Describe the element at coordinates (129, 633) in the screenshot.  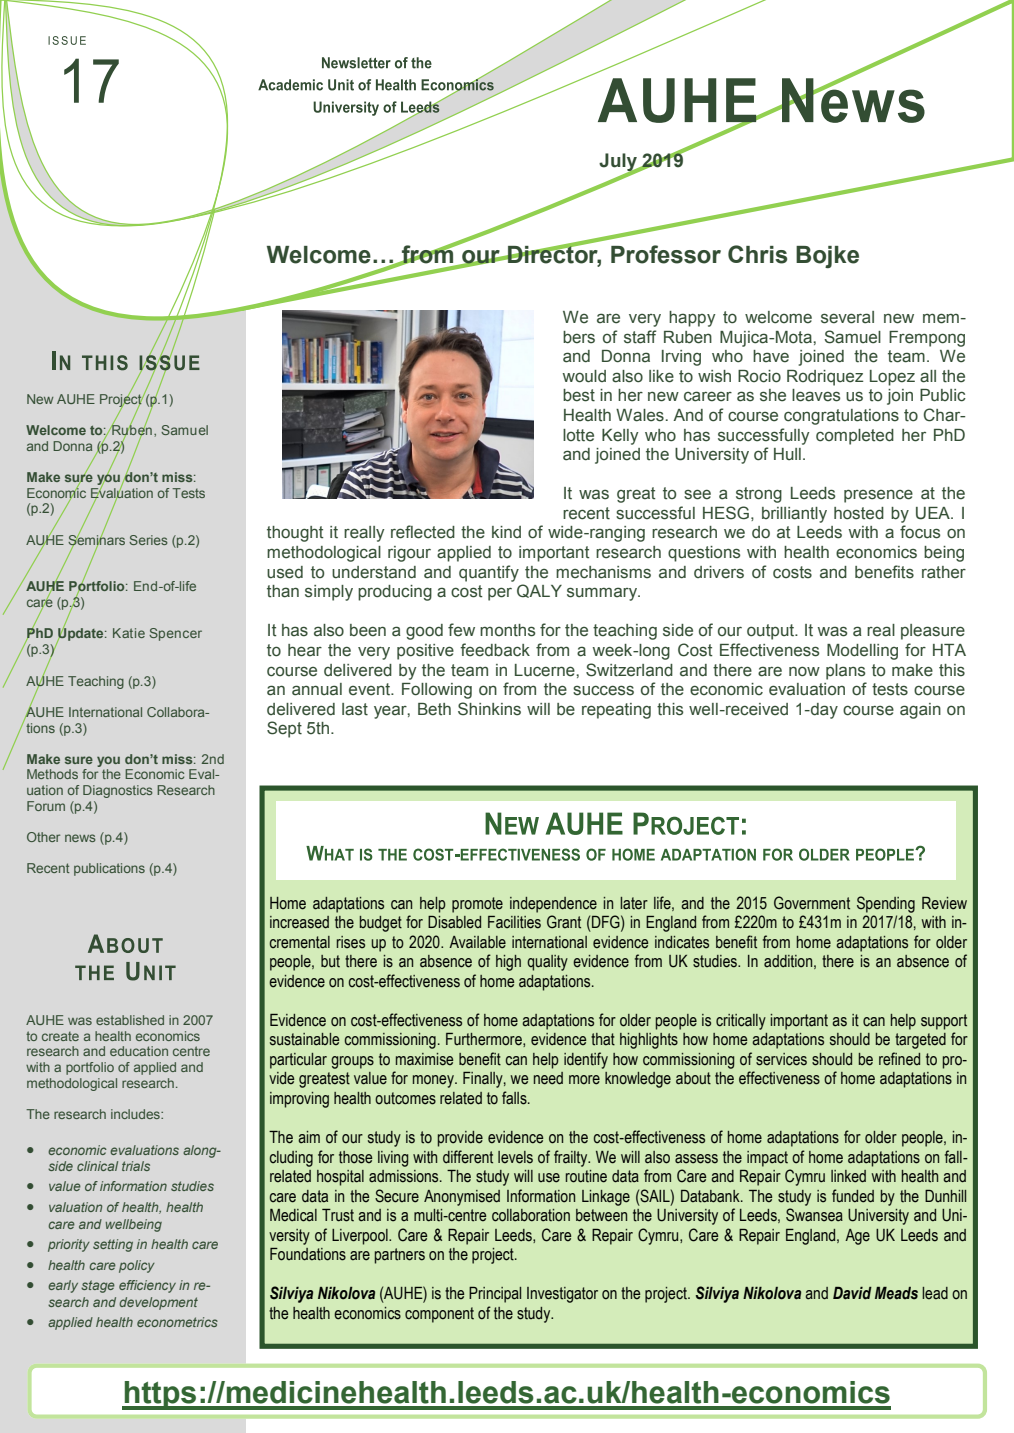
I see `Katie` at that location.
